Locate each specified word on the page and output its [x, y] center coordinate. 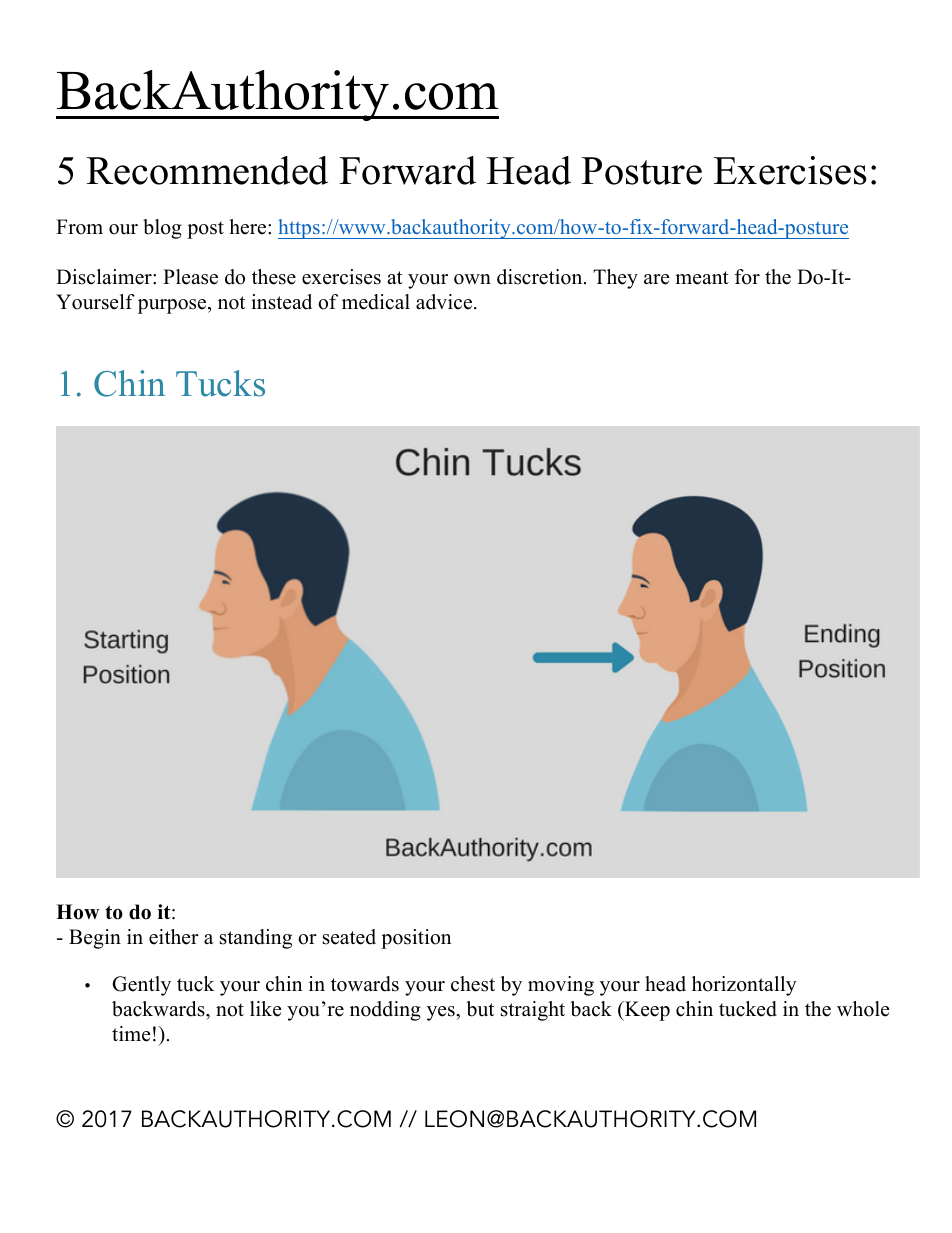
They [615, 279]
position [416, 939]
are [657, 279]
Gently [141, 986]
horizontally [744, 986]
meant [702, 278]
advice [444, 302]
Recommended [207, 170]
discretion [541, 277]
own [472, 279]
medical [376, 302]
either [174, 937]
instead [281, 302]
